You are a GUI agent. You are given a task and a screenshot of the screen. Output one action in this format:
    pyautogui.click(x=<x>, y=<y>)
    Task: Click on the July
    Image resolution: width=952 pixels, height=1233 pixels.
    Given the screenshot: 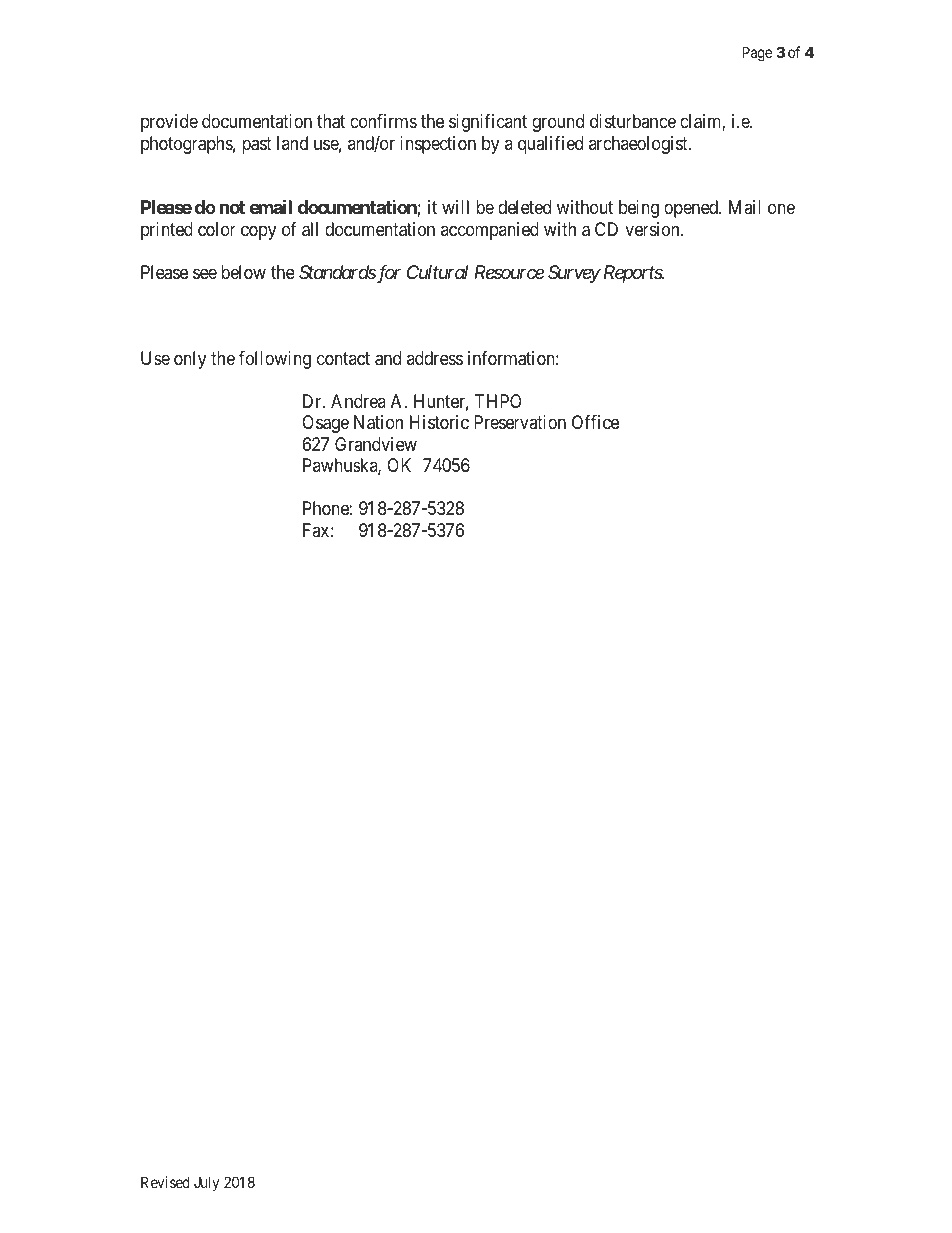 What is the action you would take?
    pyautogui.click(x=206, y=1183)
